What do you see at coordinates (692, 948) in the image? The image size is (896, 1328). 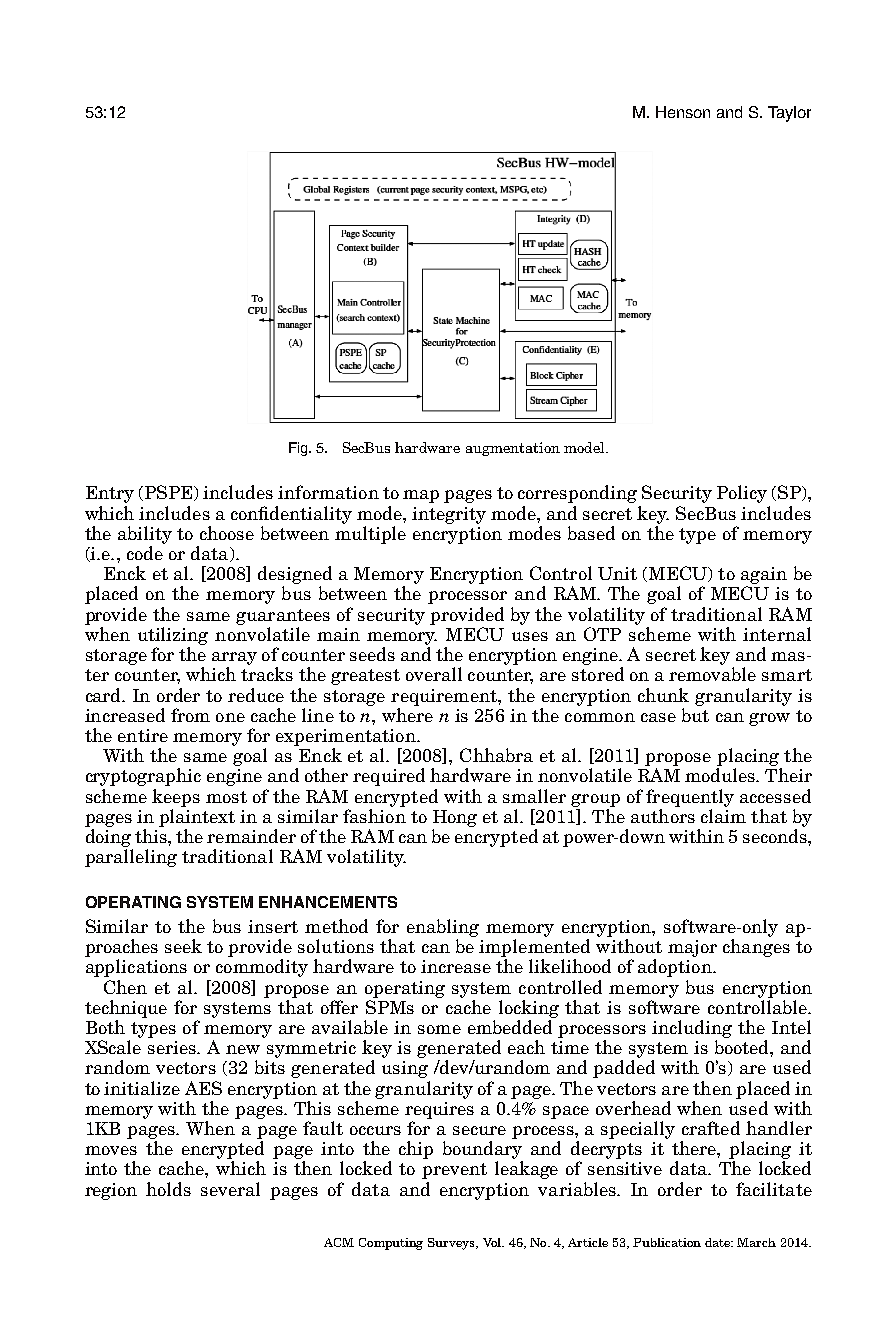 I see `major` at bounding box center [692, 948].
